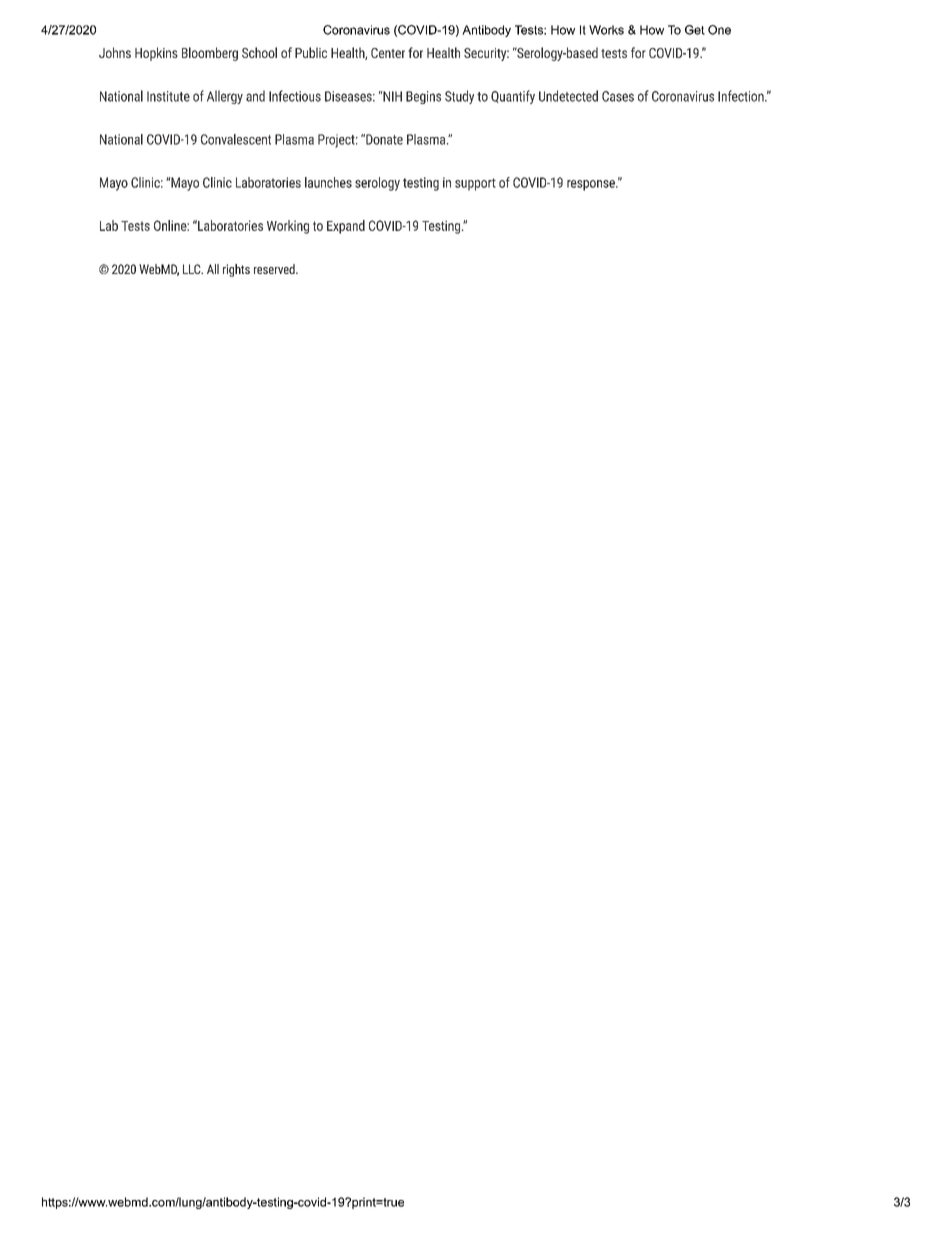 This screenshot has height=1233, width=952. Describe the element at coordinates (592, 185) in the screenshot. I see `response` at that location.
